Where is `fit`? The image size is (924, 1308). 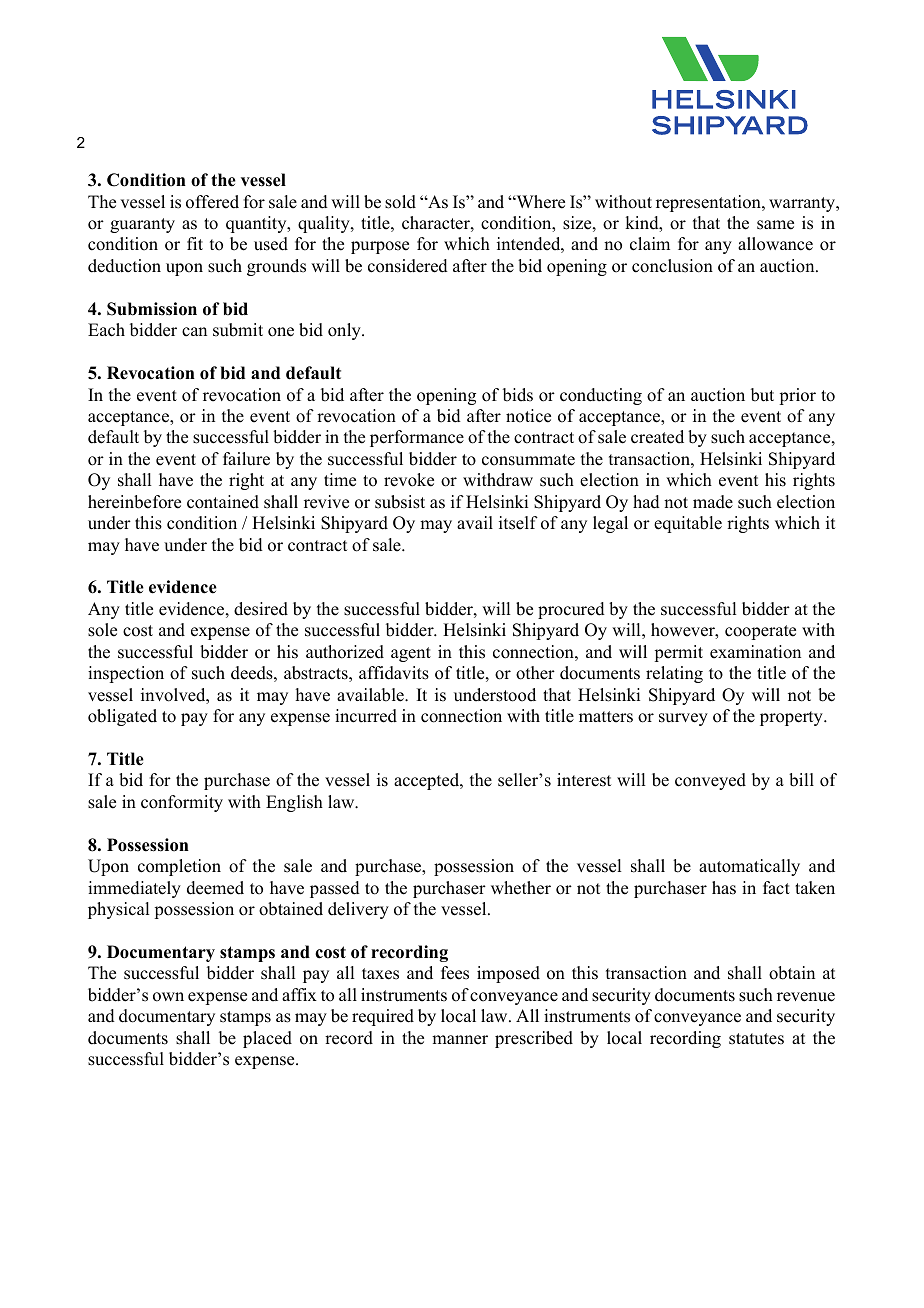
fit is located at coordinates (195, 243).
